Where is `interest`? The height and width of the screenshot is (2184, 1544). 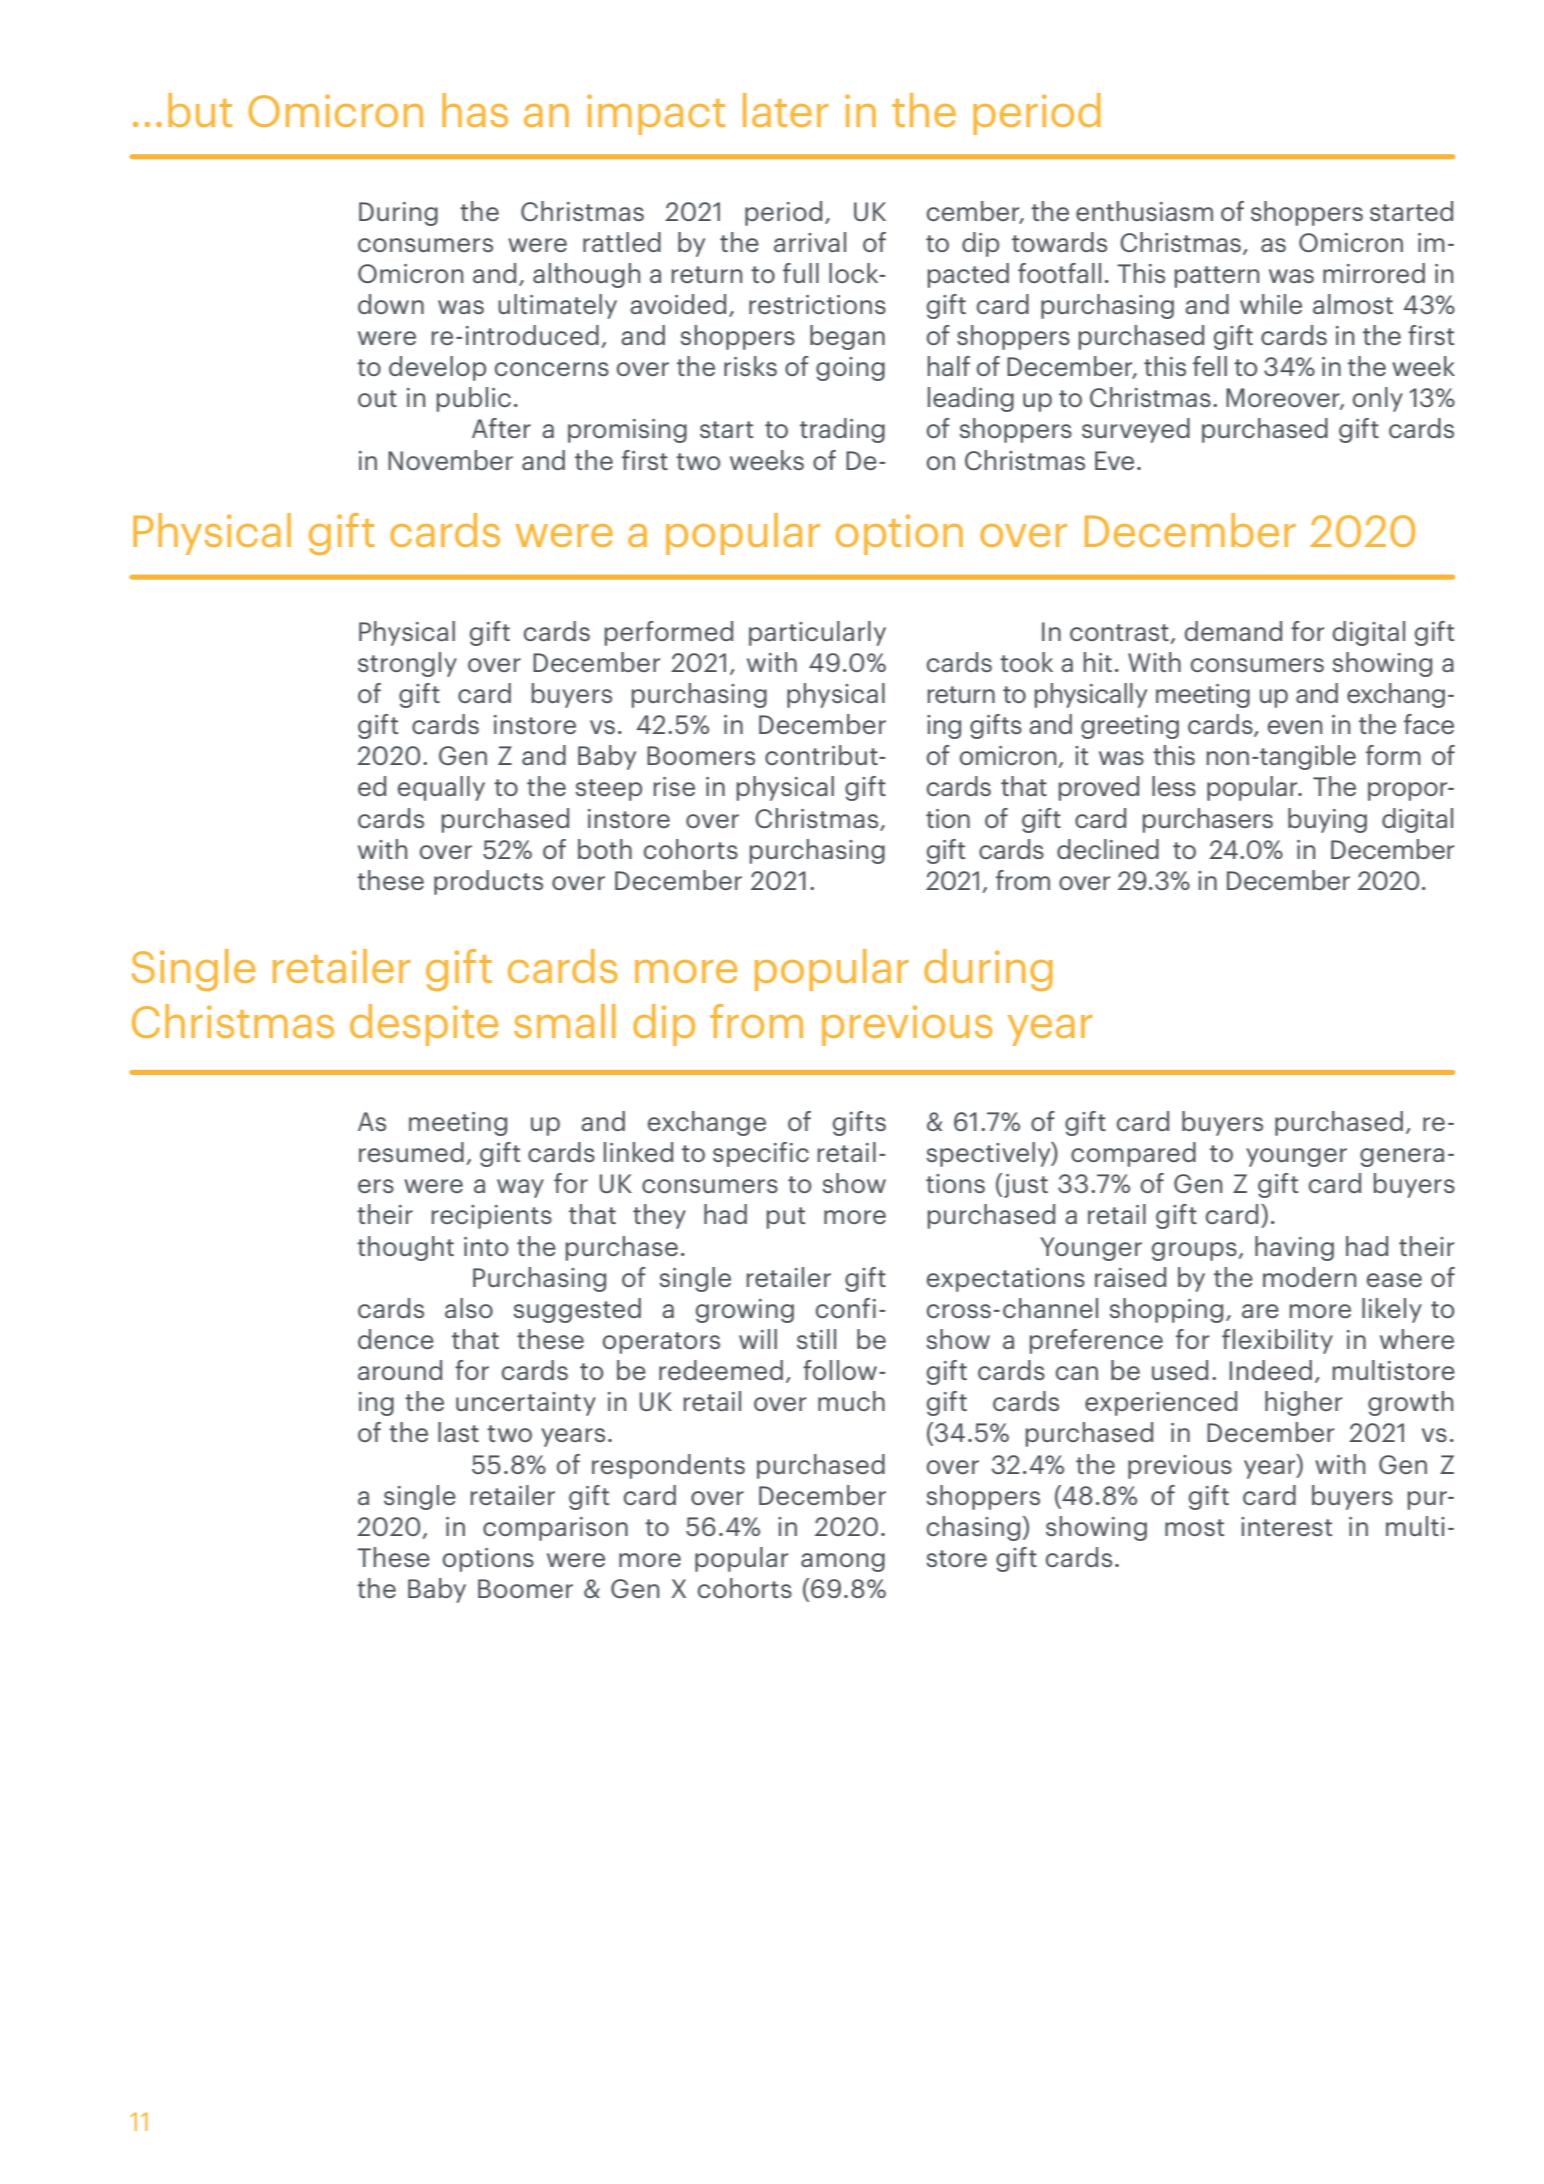
interest is located at coordinates (1286, 1526).
